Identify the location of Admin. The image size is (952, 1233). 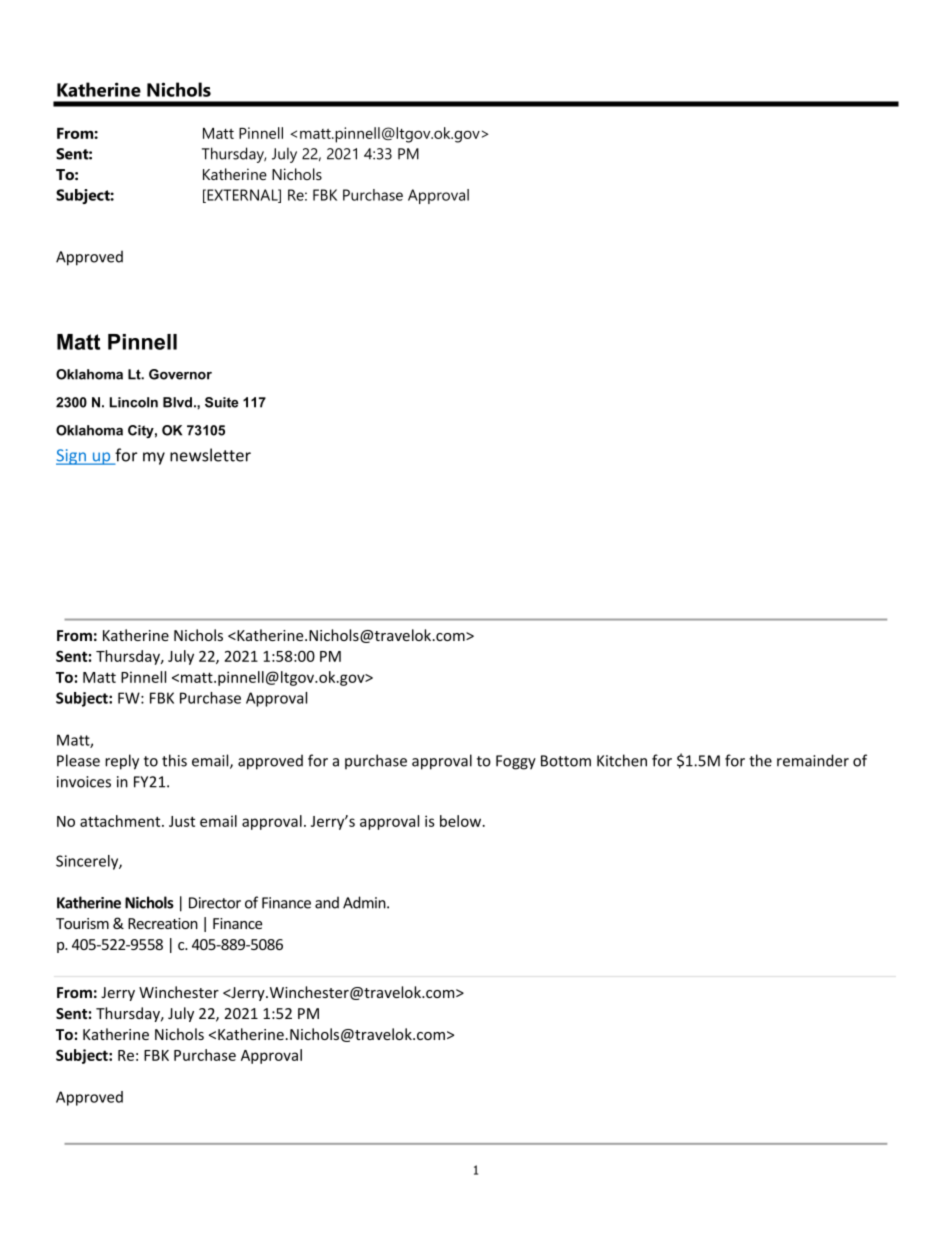
(365, 902).
